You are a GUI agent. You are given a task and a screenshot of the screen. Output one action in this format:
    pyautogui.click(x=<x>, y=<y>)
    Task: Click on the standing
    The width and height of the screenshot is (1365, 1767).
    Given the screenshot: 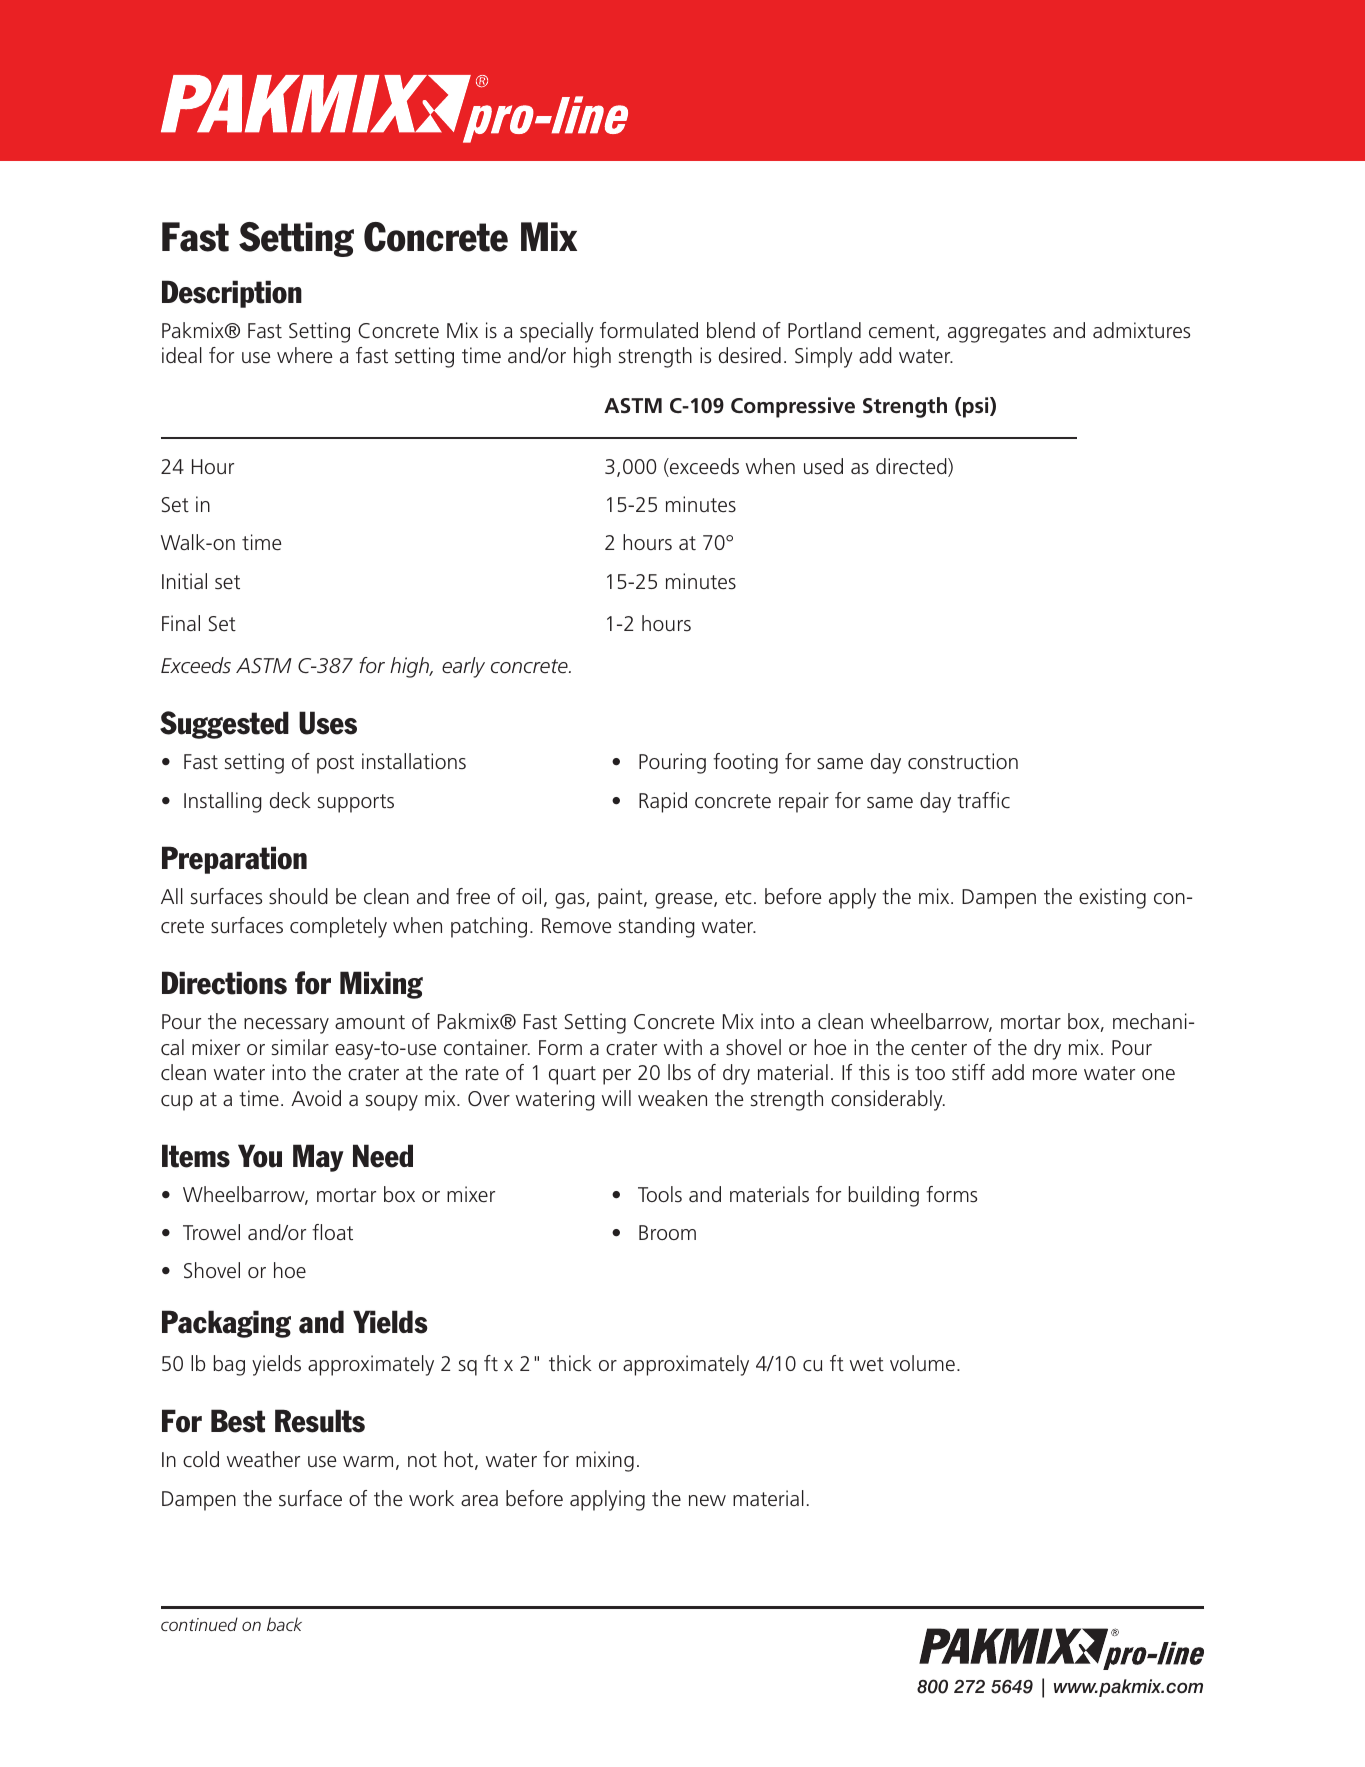 What is the action you would take?
    pyautogui.click(x=657, y=927)
